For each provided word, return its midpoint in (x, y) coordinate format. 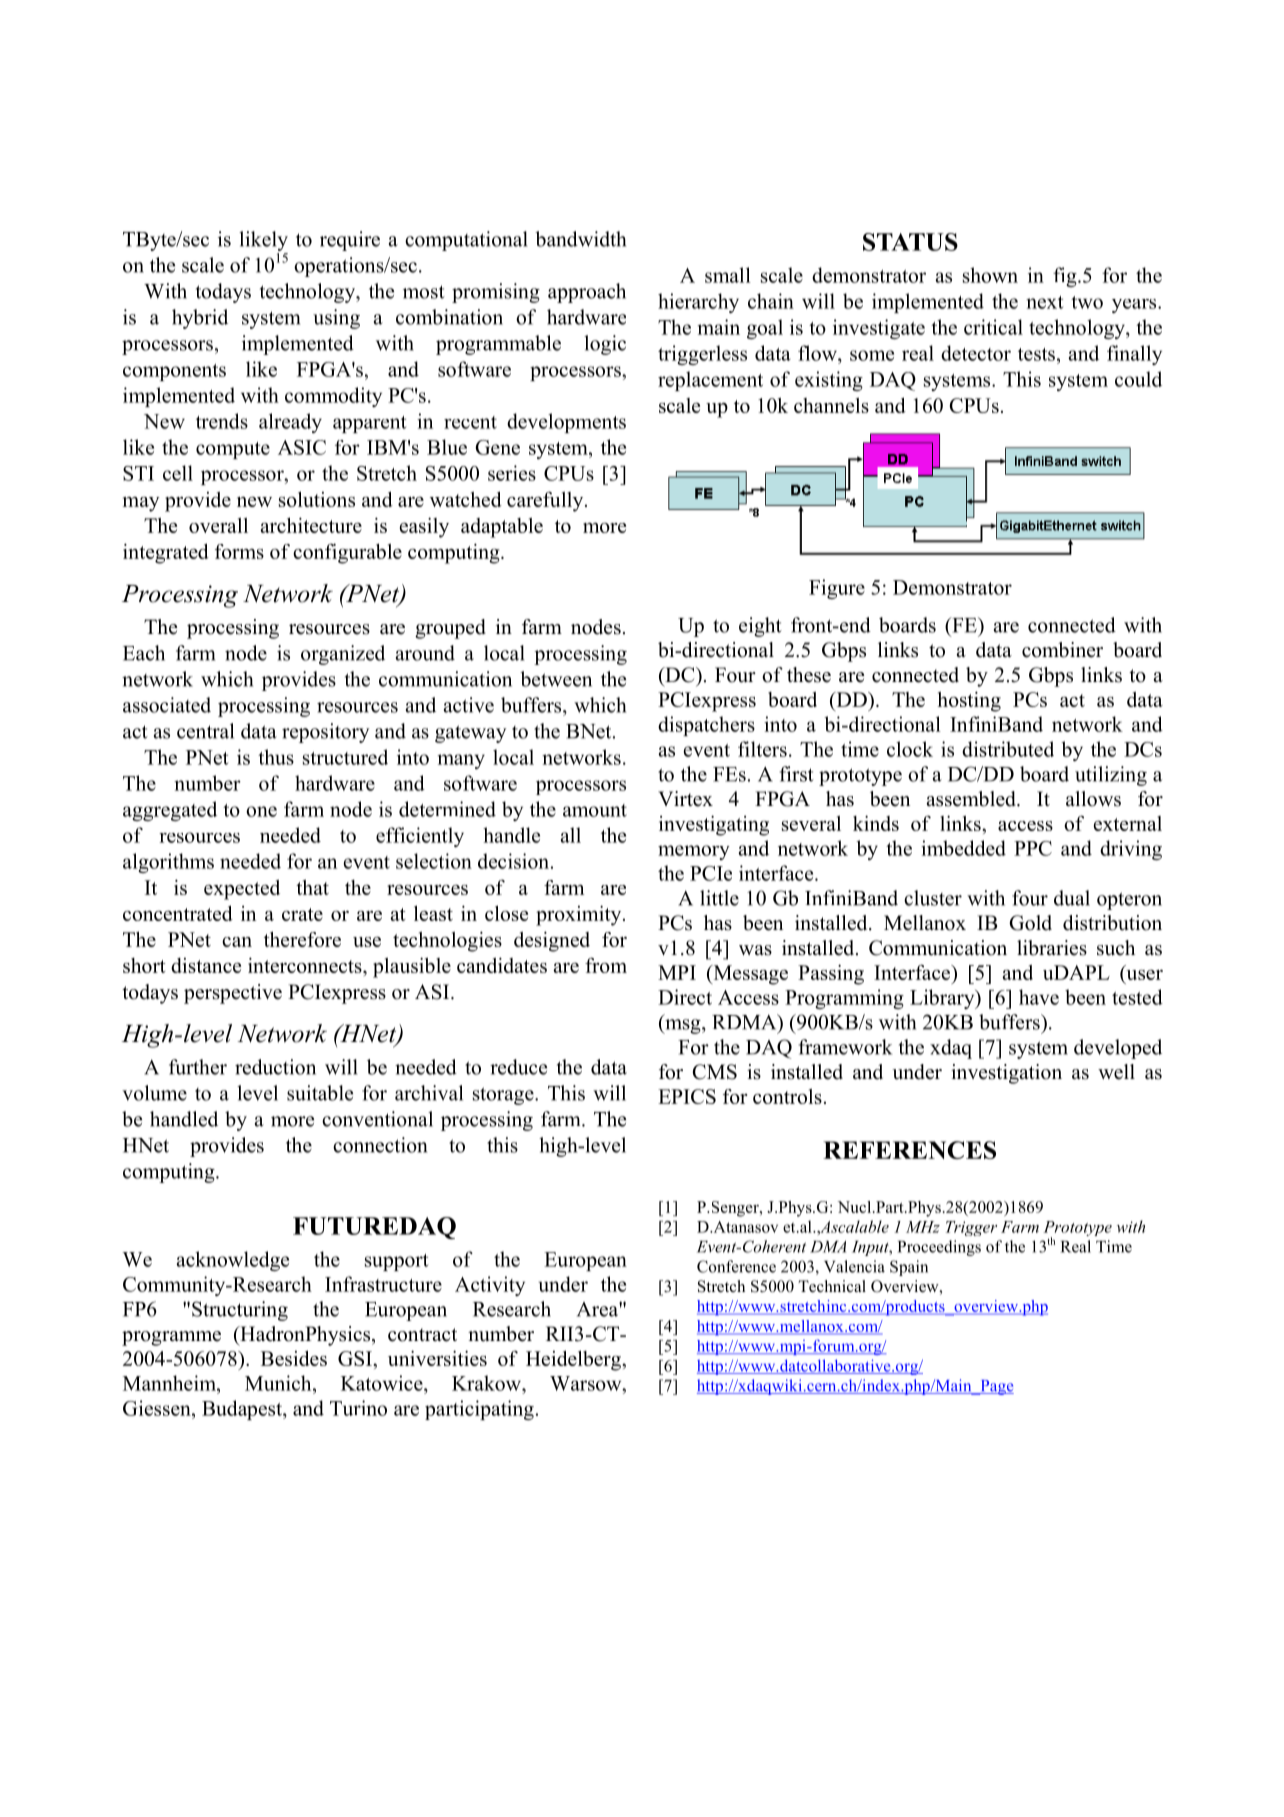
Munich (279, 1383)
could (1138, 379)
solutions (317, 499)
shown (990, 275)
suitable (320, 1093)
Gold (1030, 923)
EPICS (687, 1096)
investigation (1006, 1074)
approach (587, 293)
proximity (580, 915)
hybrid (200, 319)
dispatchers (706, 726)
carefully (546, 501)
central (205, 731)
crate (302, 914)
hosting (969, 701)
